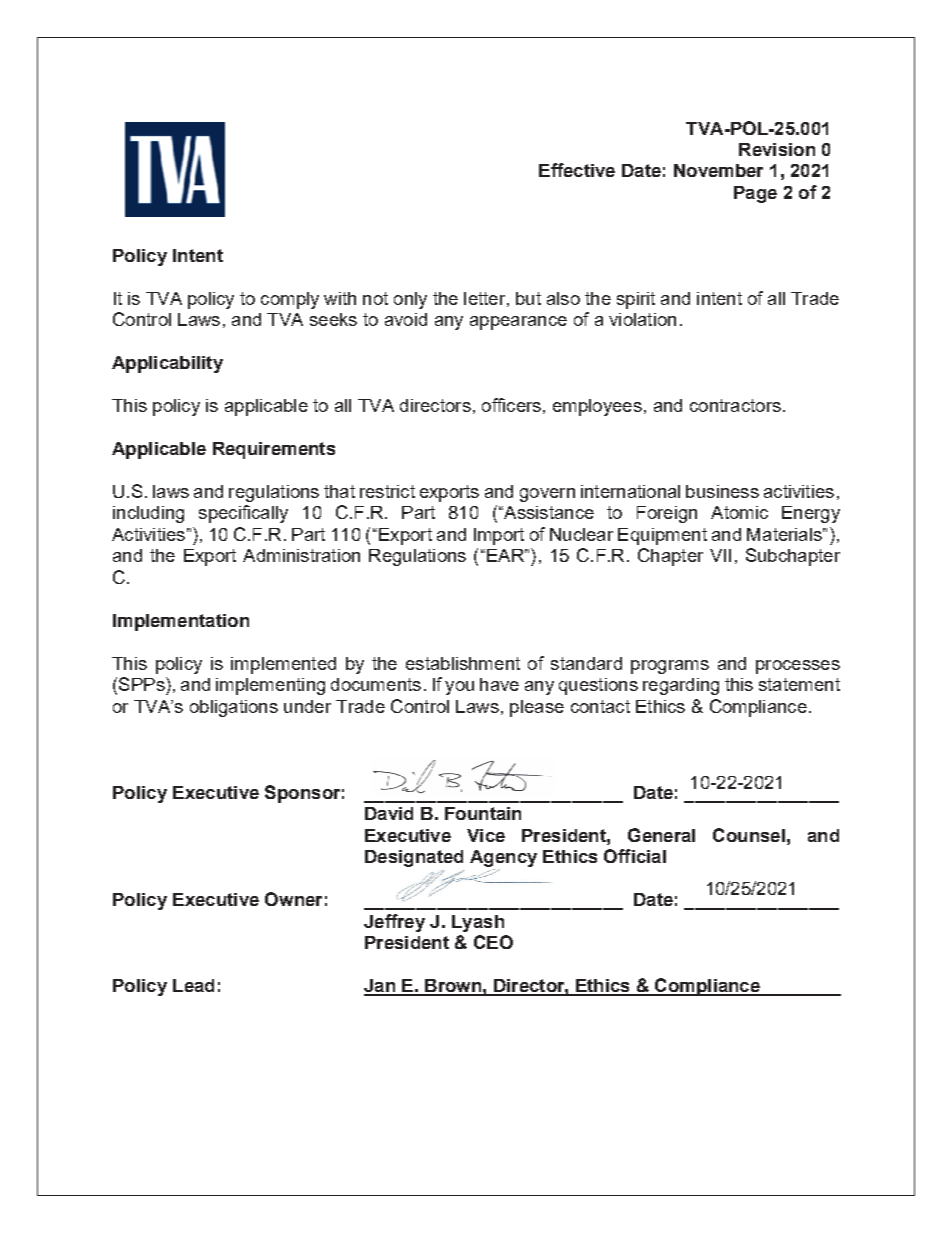  What do you see at coordinates (577, 170) in the screenshot?
I see `Effective` at bounding box center [577, 170].
